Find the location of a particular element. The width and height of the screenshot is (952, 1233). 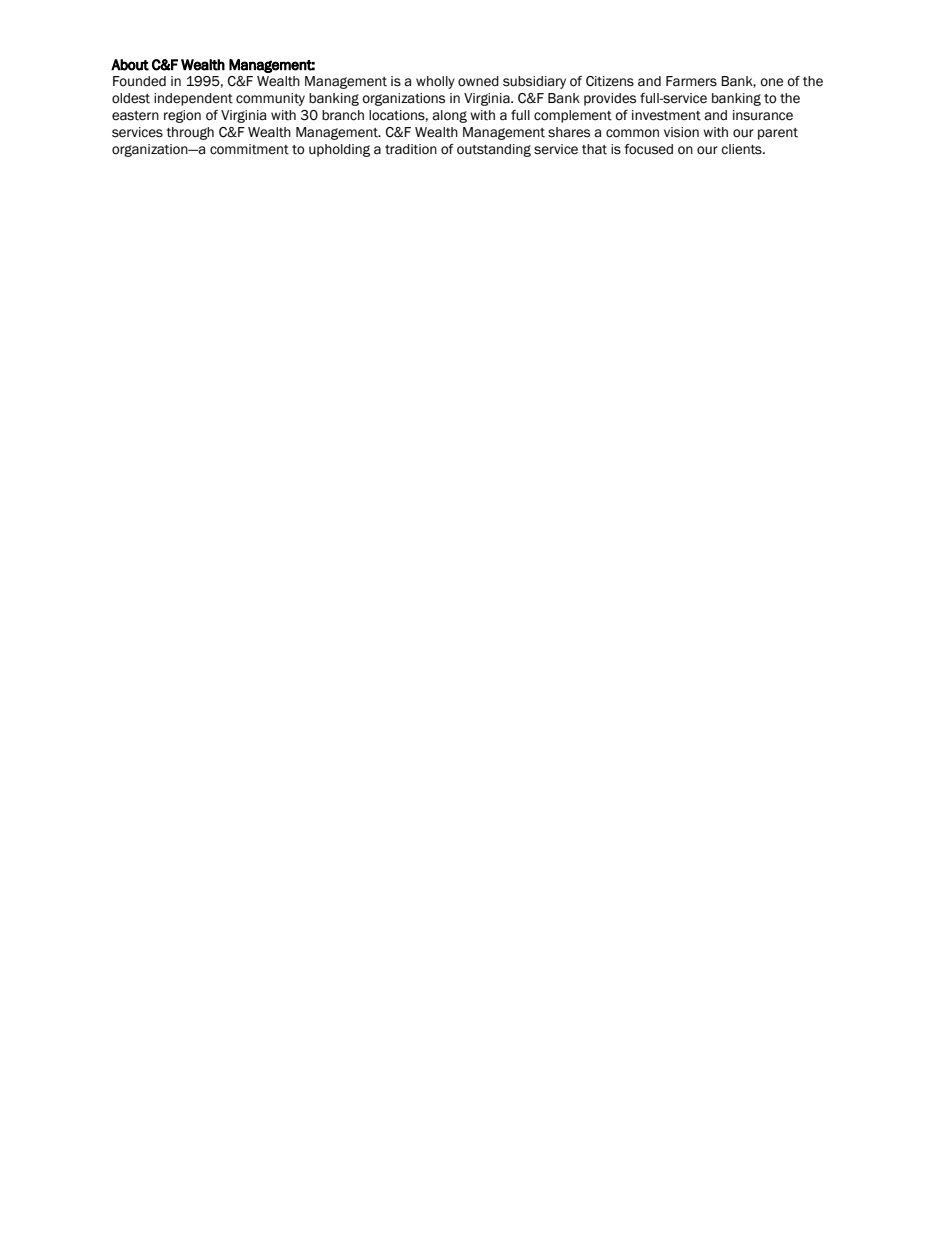

along is located at coordinates (449, 116).
